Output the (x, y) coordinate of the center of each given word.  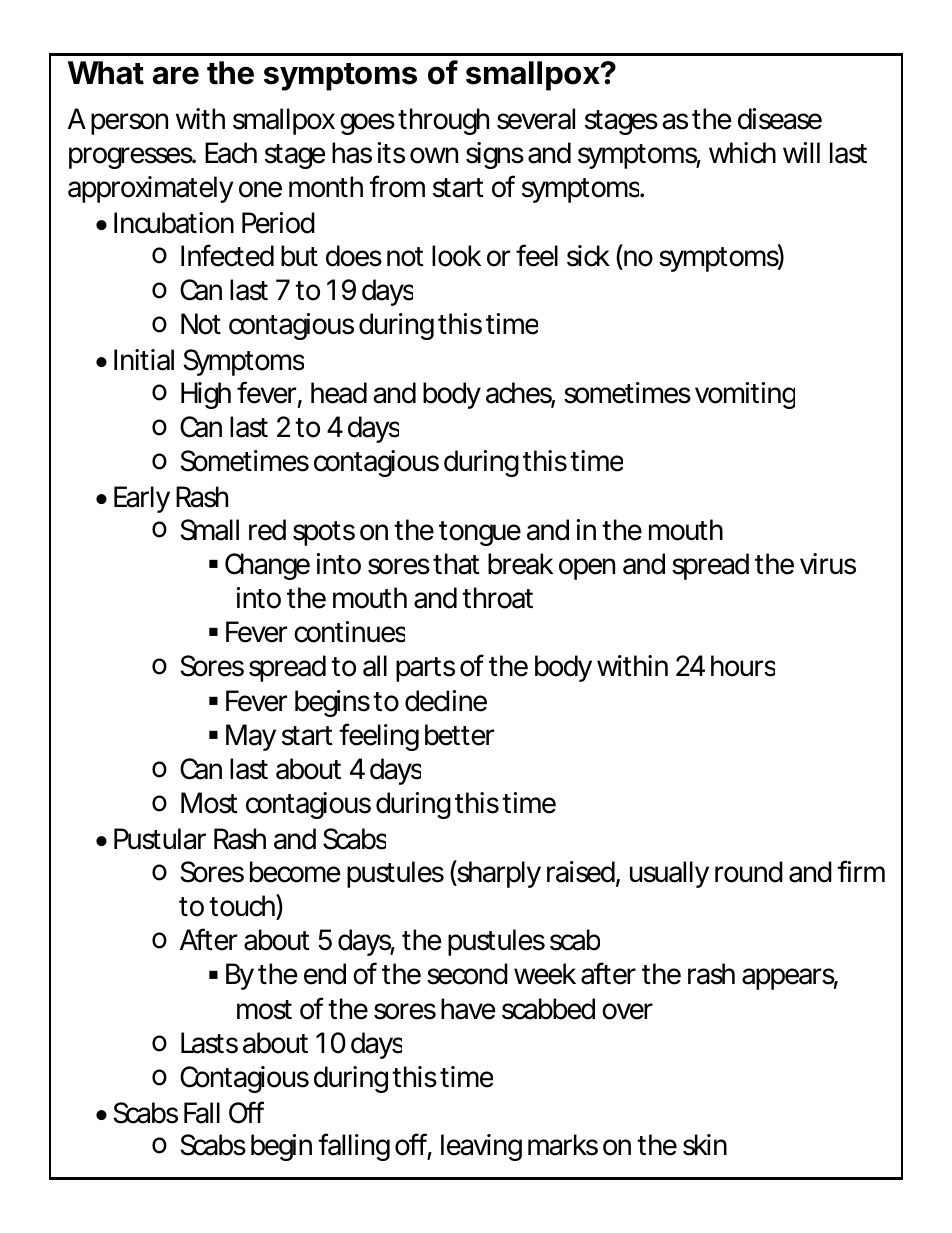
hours (743, 666)
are (176, 75)
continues (349, 632)
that (456, 564)
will (801, 152)
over (627, 1011)
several (536, 119)
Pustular (160, 839)
